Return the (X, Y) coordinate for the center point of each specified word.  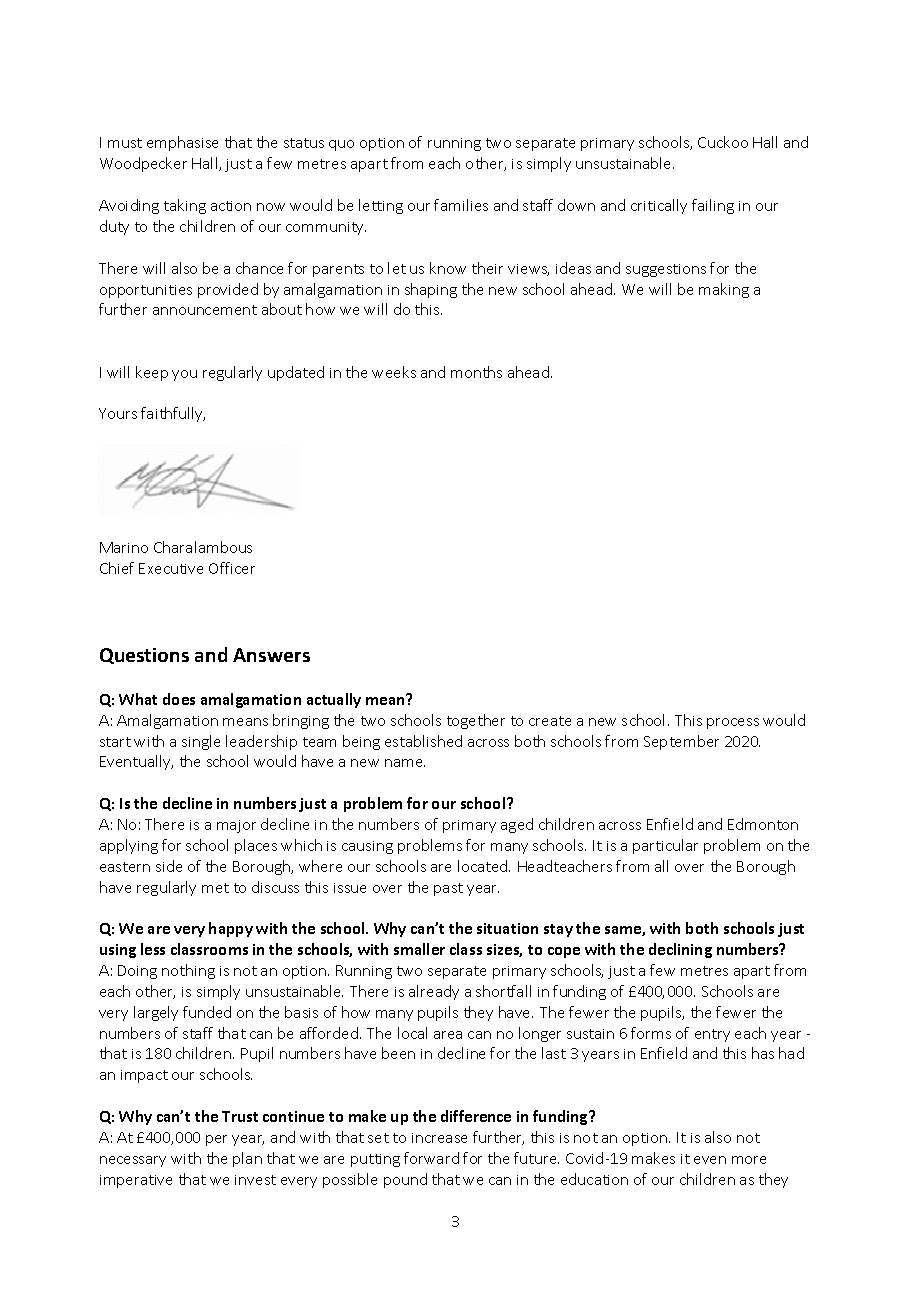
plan (247, 1159)
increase (439, 1138)
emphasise (182, 143)
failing (713, 206)
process (733, 723)
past (448, 889)
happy (231, 929)
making (724, 290)
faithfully (173, 414)
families (461, 205)
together (476, 721)
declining (680, 950)
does (179, 699)
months (476, 372)
